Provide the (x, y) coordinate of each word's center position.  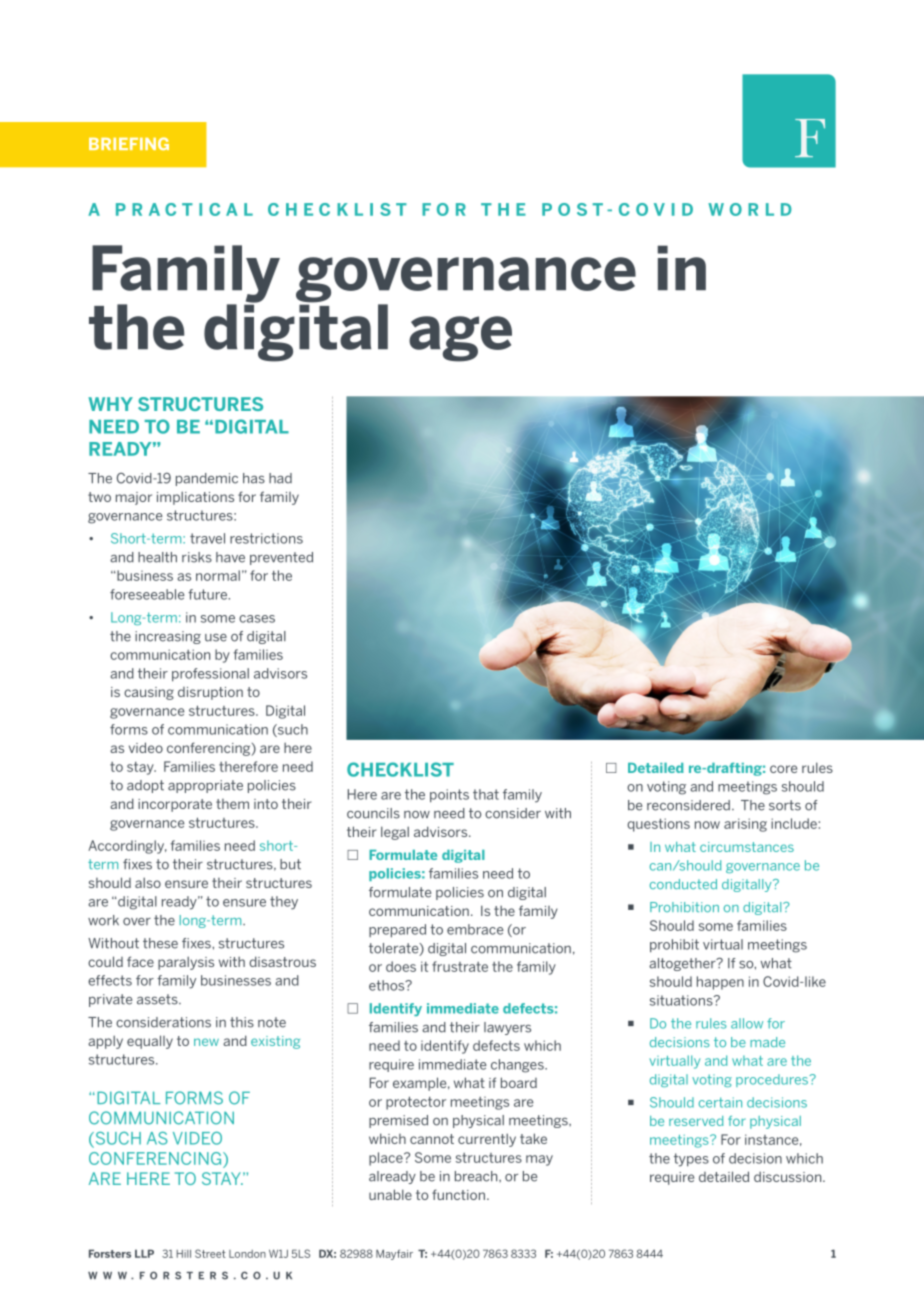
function (458, 1194)
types (691, 1160)
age (460, 339)
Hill (184, 1254)
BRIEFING (129, 143)
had (280, 478)
